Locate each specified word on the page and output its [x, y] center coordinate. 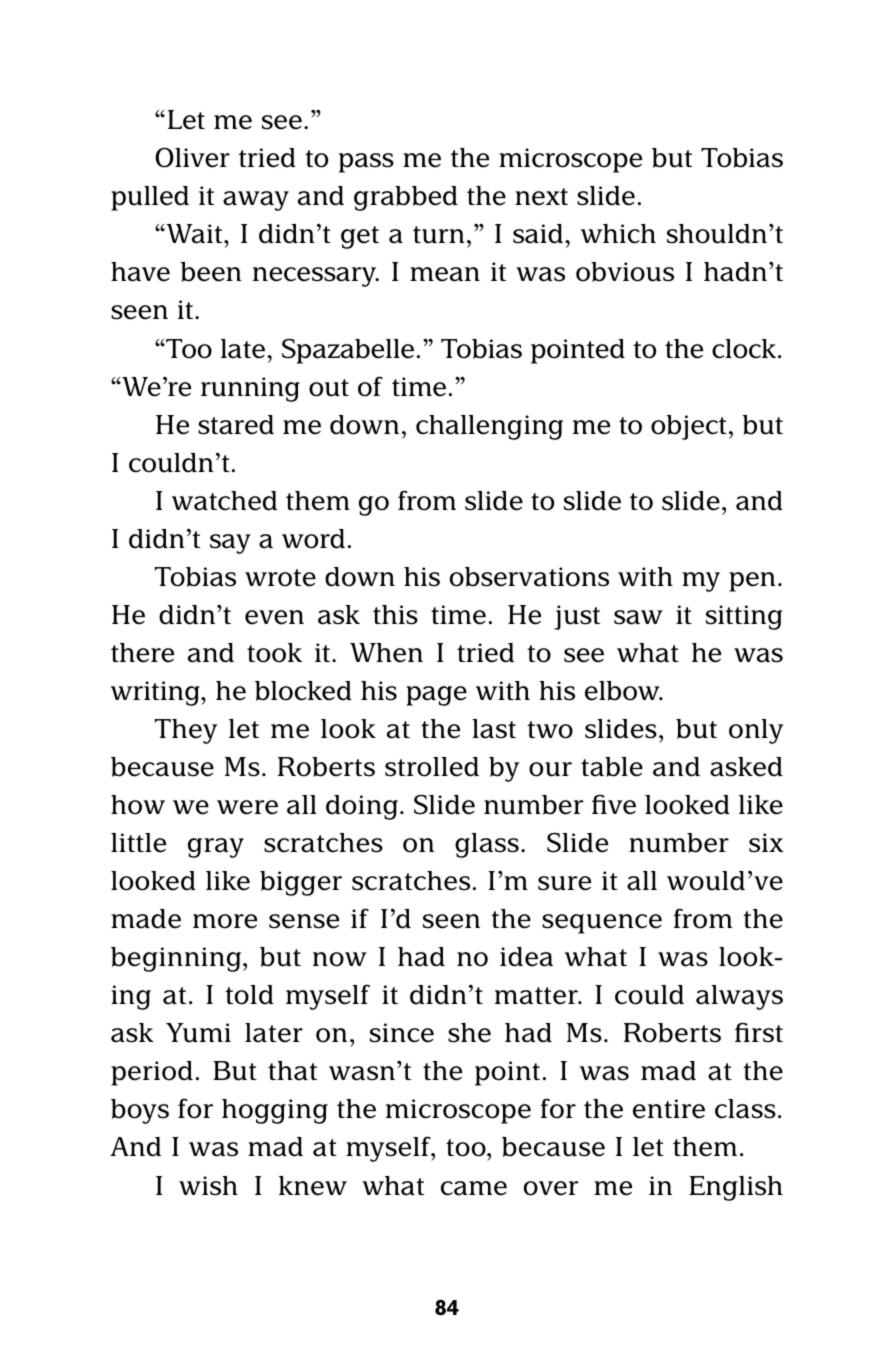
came [474, 1188]
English [736, 1188]
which [618, 234]
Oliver [192, 157]
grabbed [406, 198]
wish [208, 1186]
